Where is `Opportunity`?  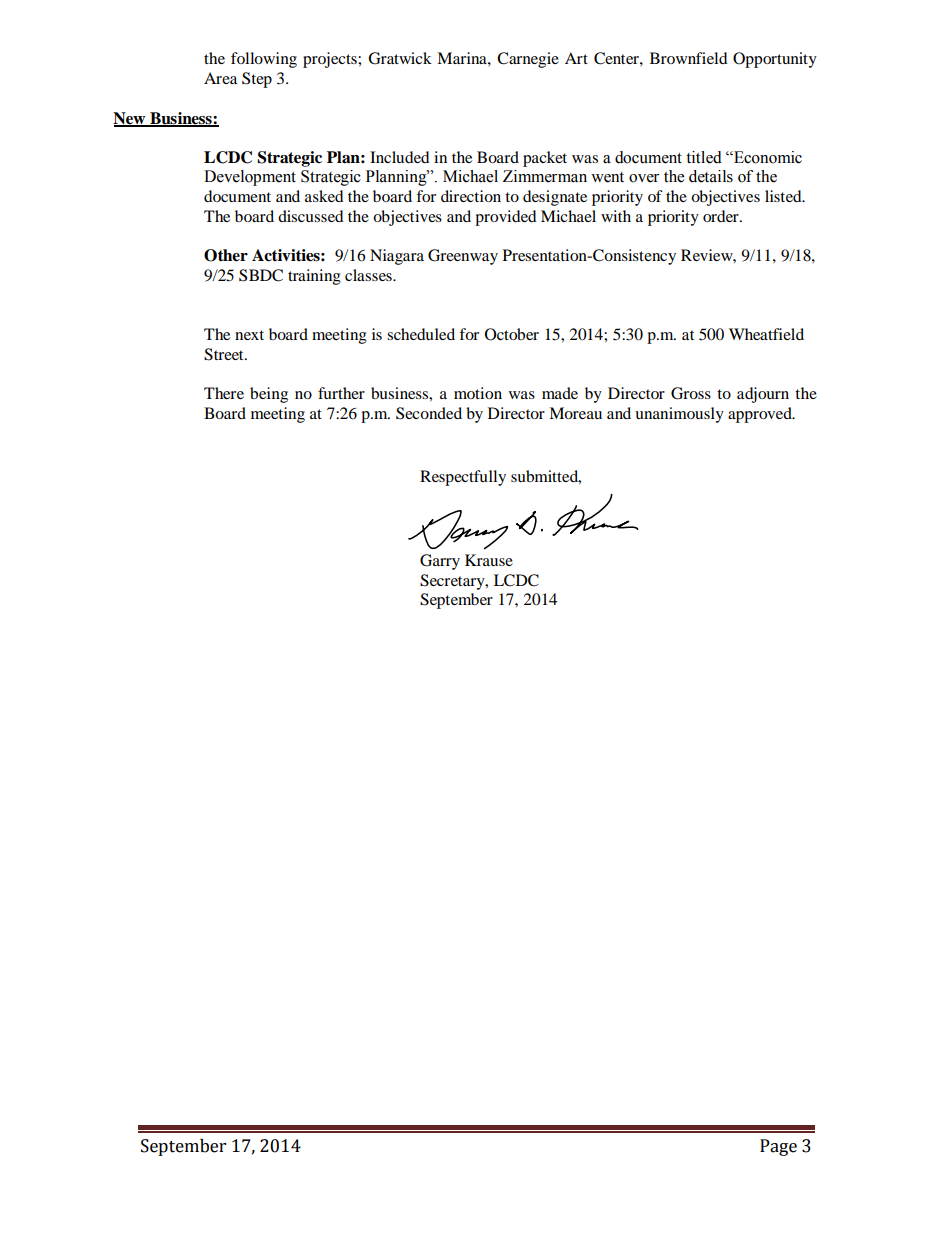 Opportunity is located at coordinates (775, 60).
